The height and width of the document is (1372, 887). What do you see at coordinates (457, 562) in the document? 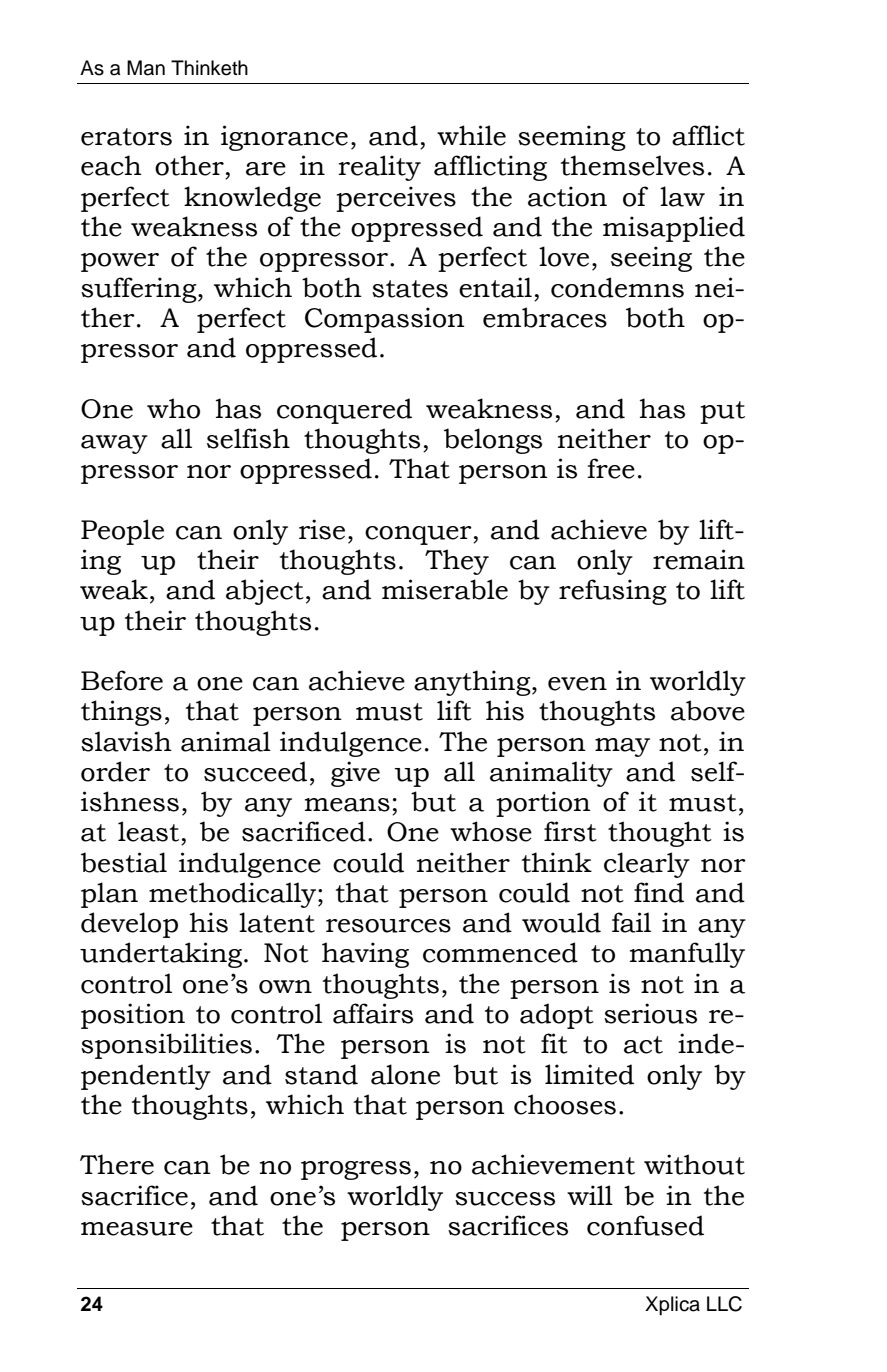
I see `They` at bounding box center [457, 562].
